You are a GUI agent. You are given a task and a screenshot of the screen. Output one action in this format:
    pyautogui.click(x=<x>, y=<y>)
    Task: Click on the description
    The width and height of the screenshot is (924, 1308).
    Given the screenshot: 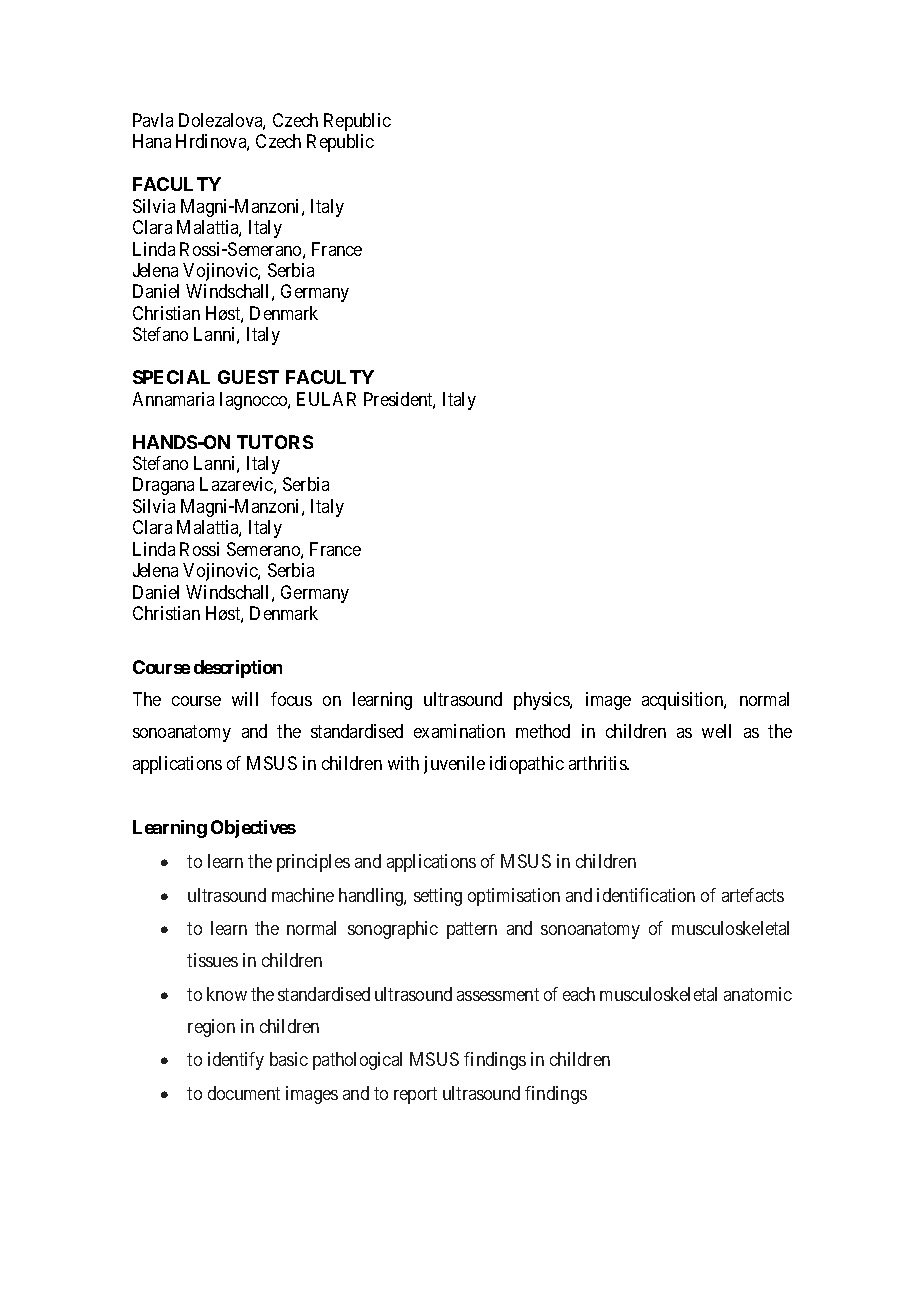 What is the action you would take?
    pyautogui.click(x=238, y=669)
